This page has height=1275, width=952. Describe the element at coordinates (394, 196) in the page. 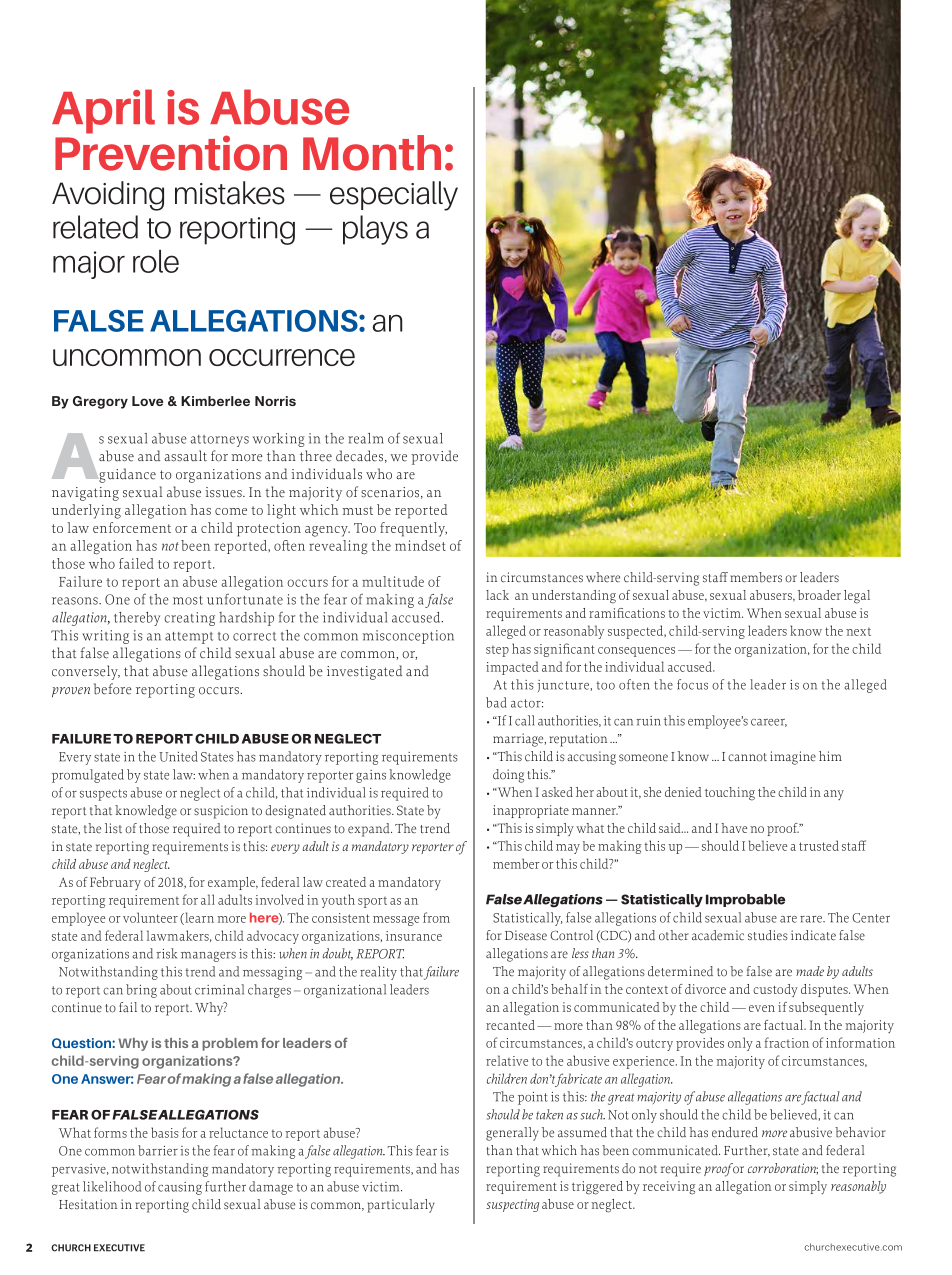

I see `especially` at that location.
